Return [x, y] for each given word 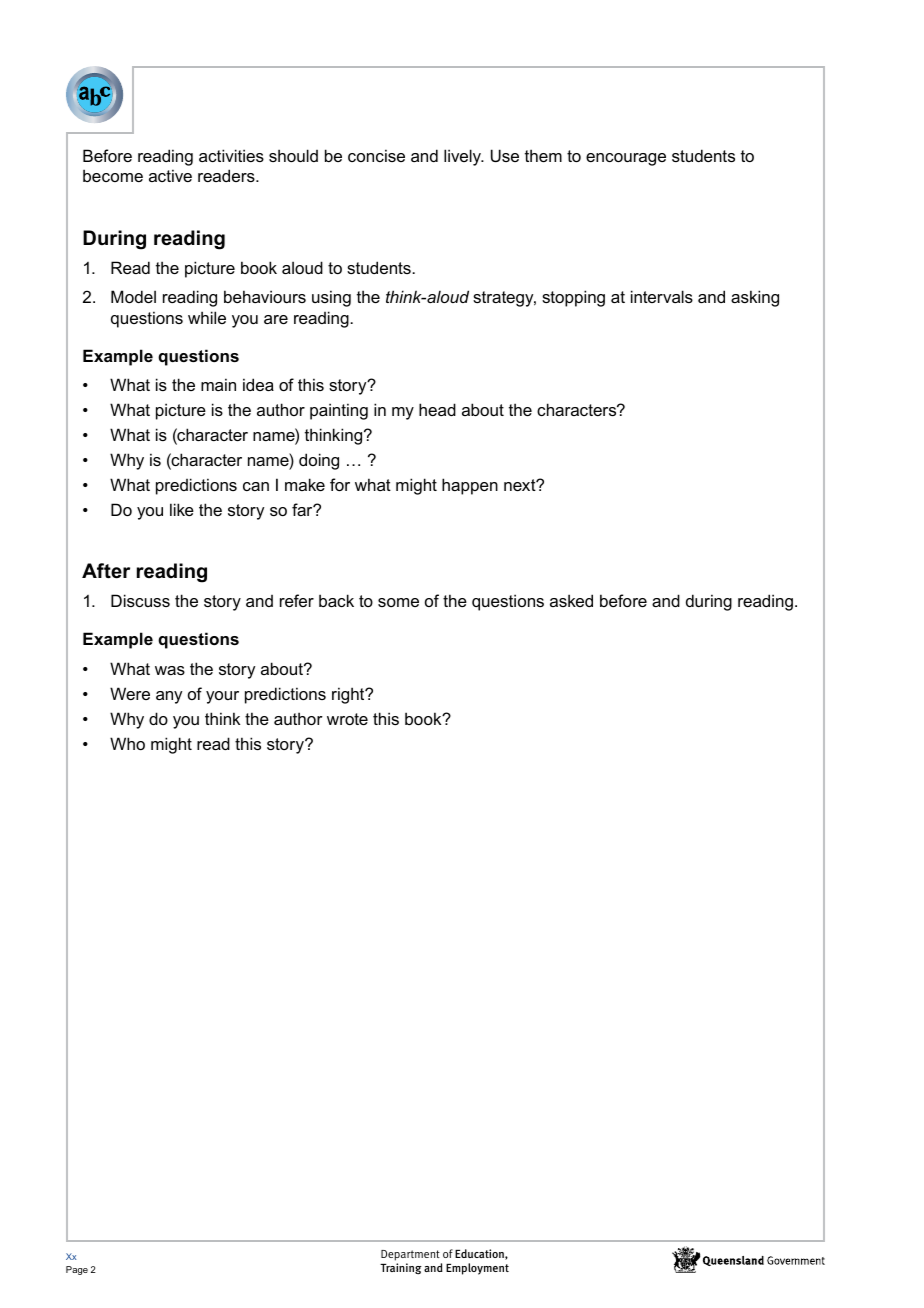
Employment [477, 1269]
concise [376, 155]
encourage [626, 159]
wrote [347, 719]
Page [77, 1270]
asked [571, 600]
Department [410, 1255]
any [169, 697]
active [170, 175]
